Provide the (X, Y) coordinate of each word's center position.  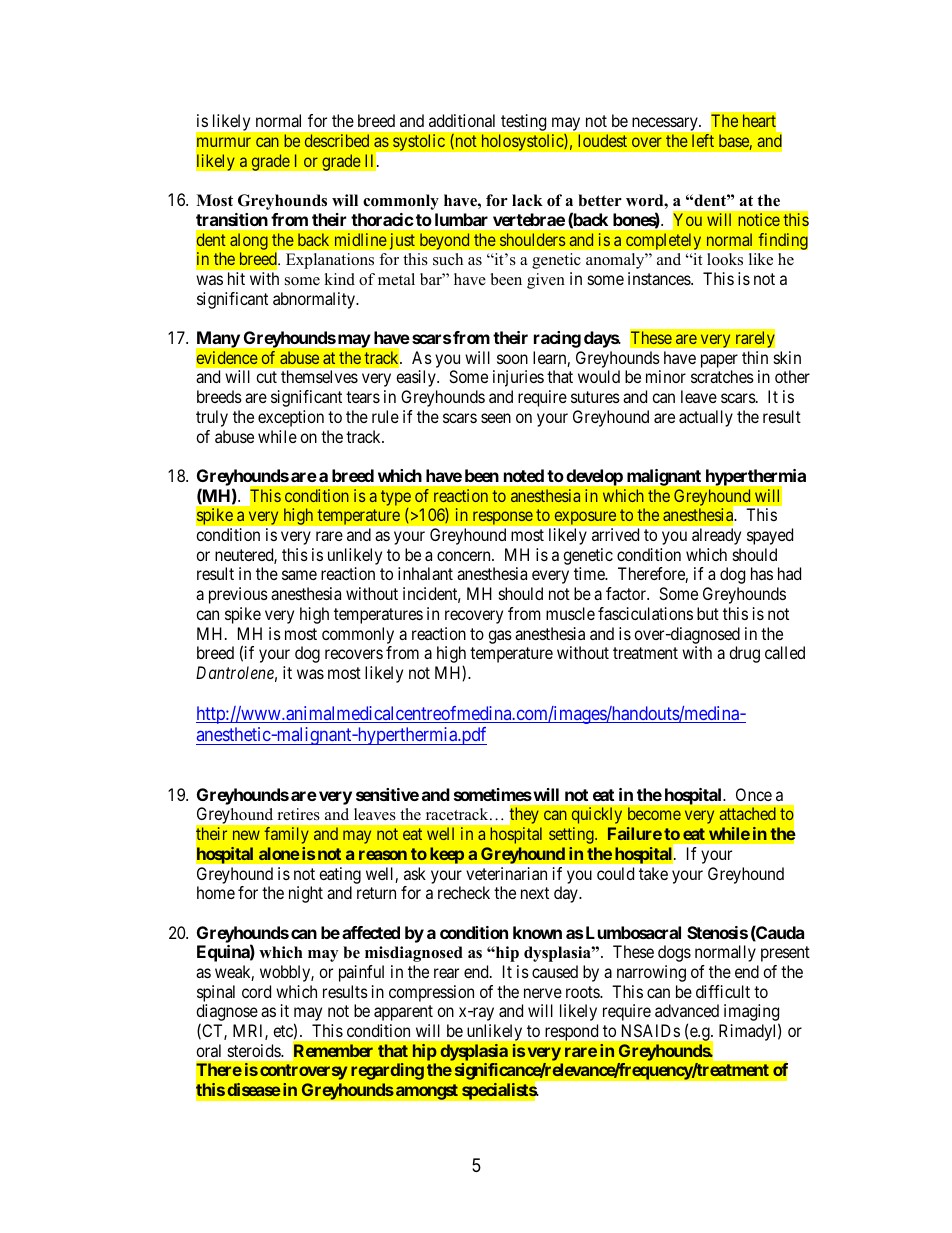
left (703, 140)
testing (523, 122)
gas (500, 637)
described (337, 140)
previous (238, 595)
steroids (255, 1050)
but (708, 613)
